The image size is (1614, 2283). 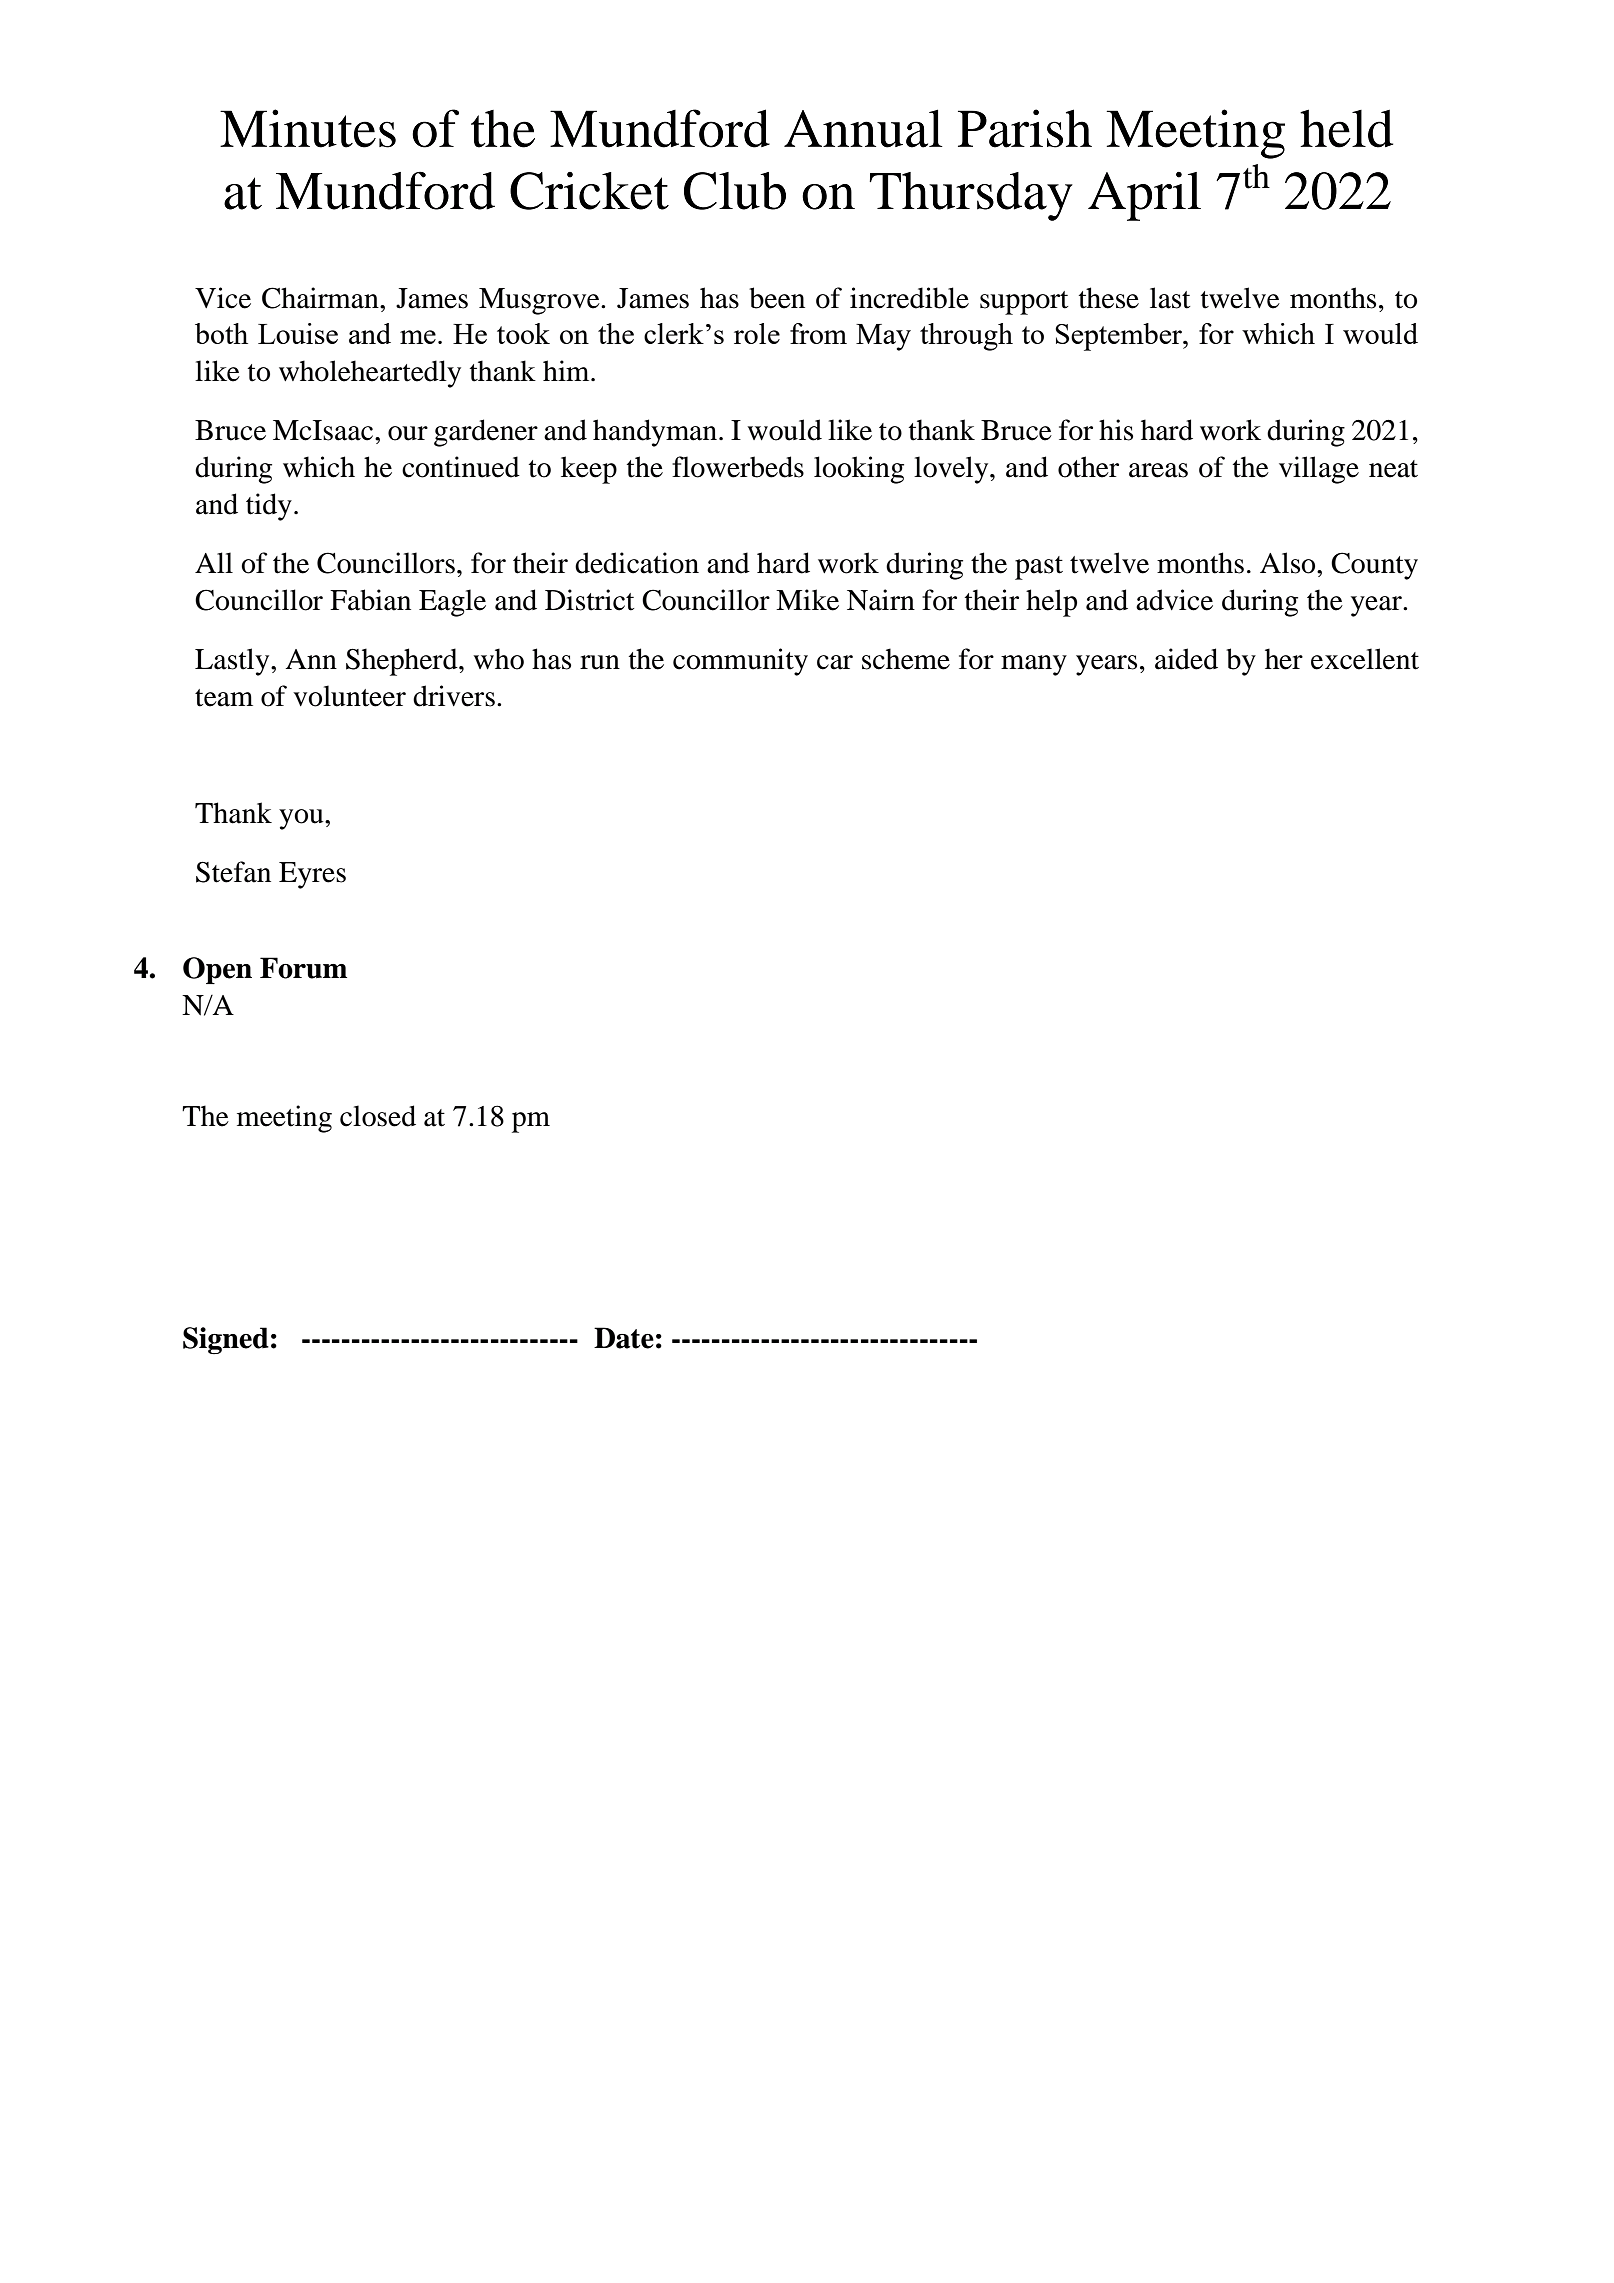 I want to click on Club, so click(x=735, y=191).
